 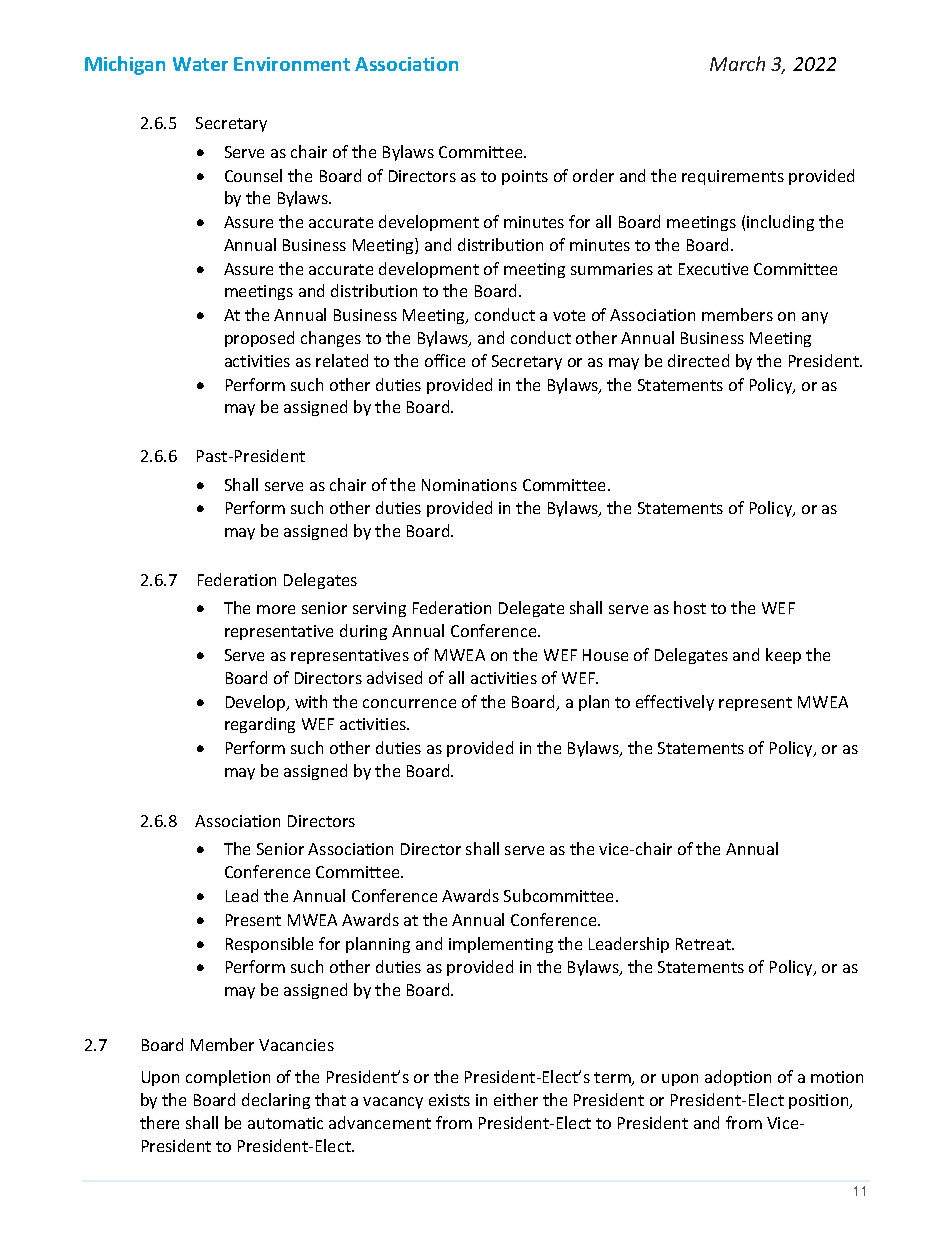 What do you see at coordinates (737, 63) in the screenshot?
I see `March` at bounding box center [737, 63].
